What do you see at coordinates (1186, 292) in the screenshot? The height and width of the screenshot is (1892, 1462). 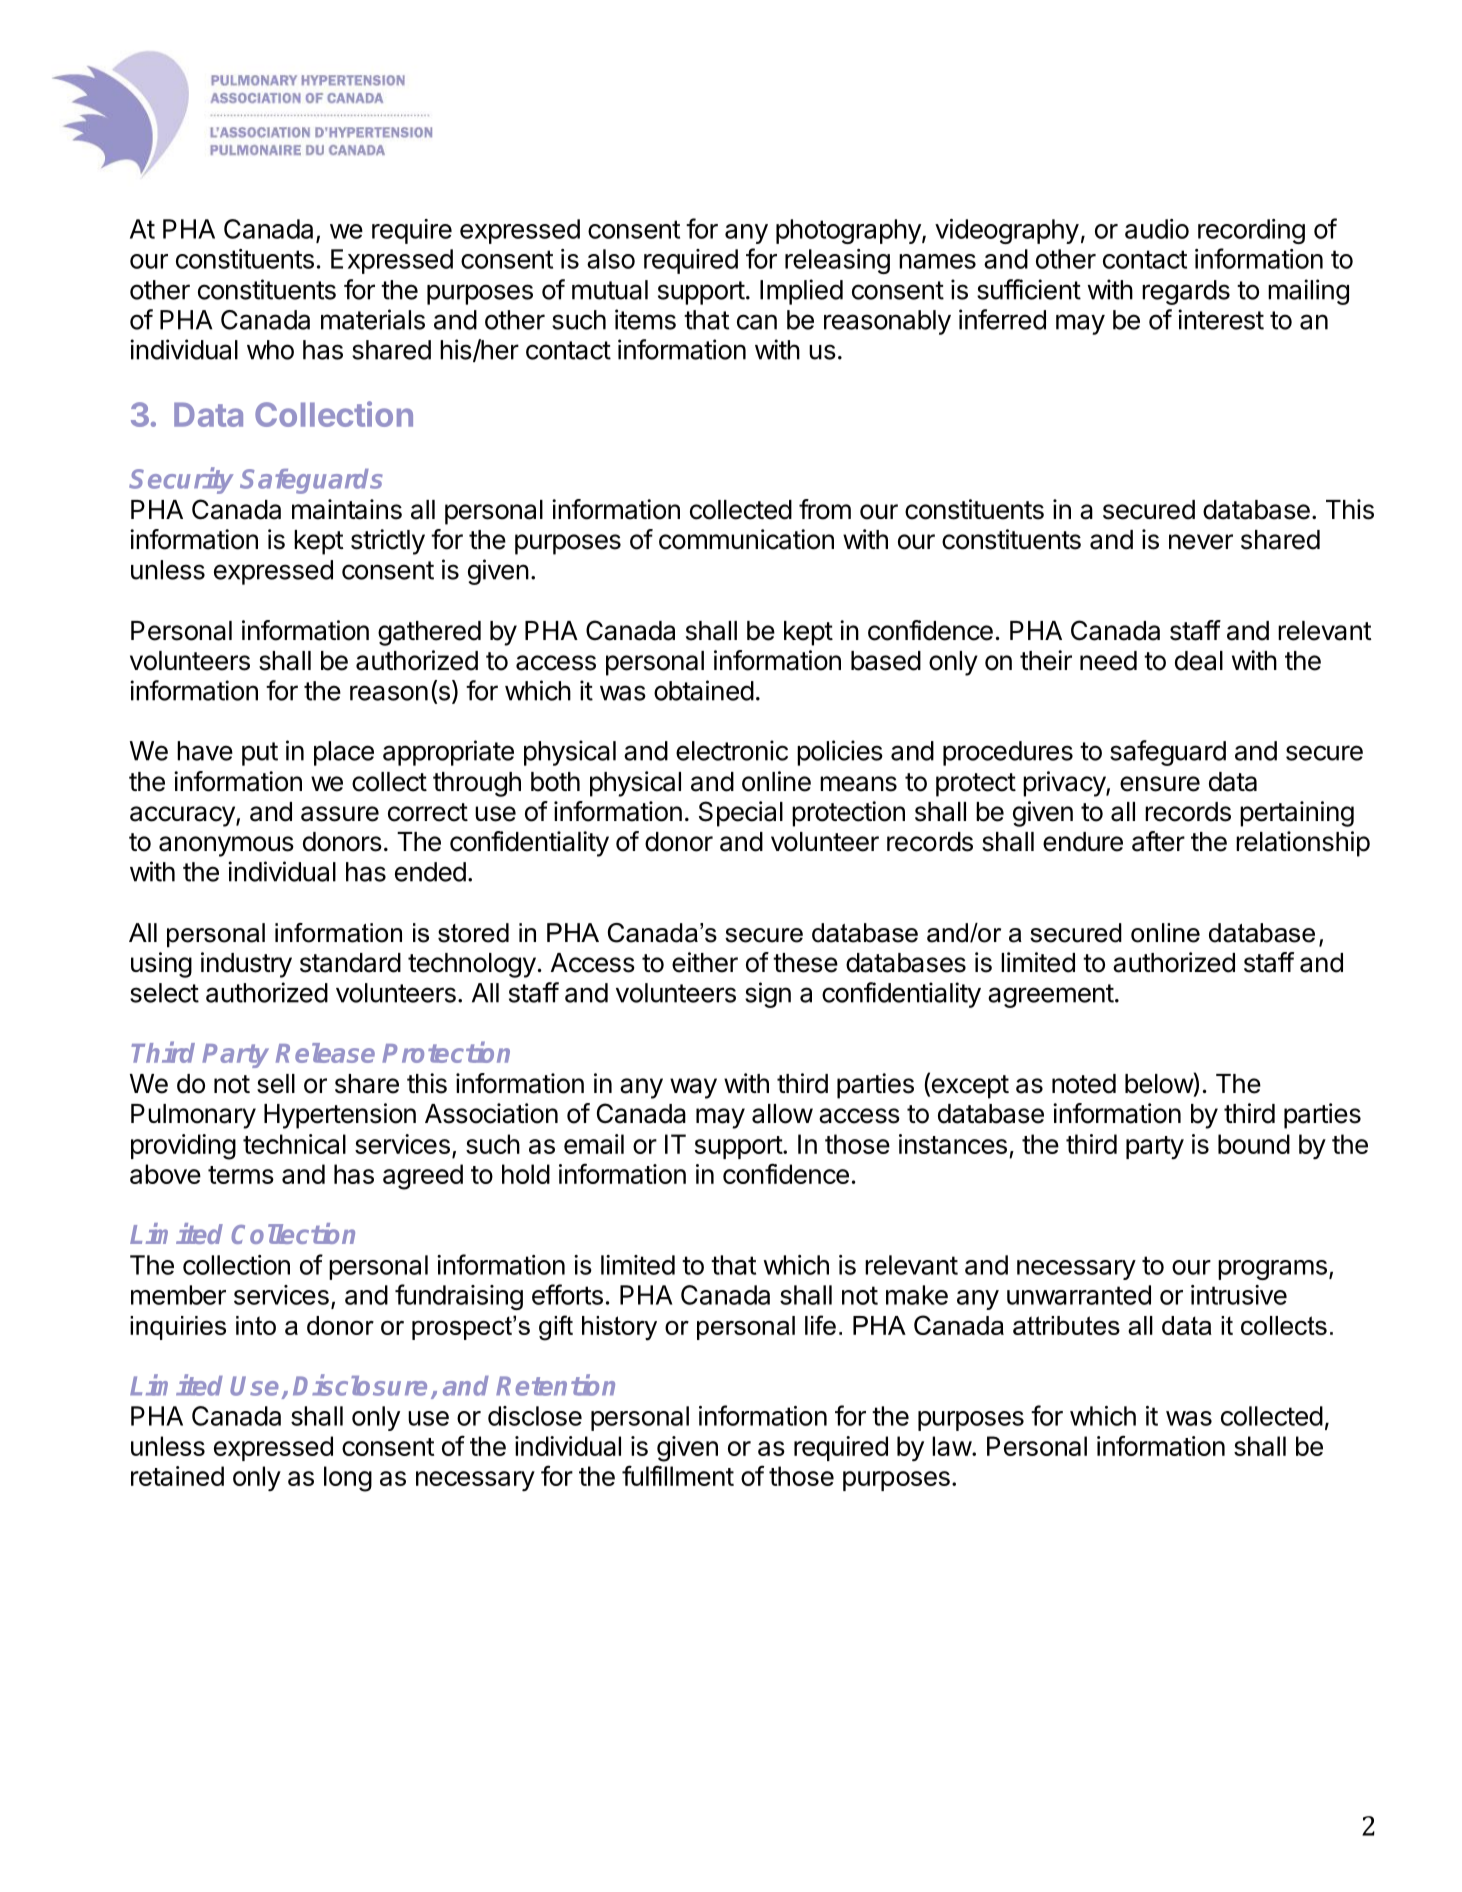 I see `regards` at bounding box center [1186, 292].
